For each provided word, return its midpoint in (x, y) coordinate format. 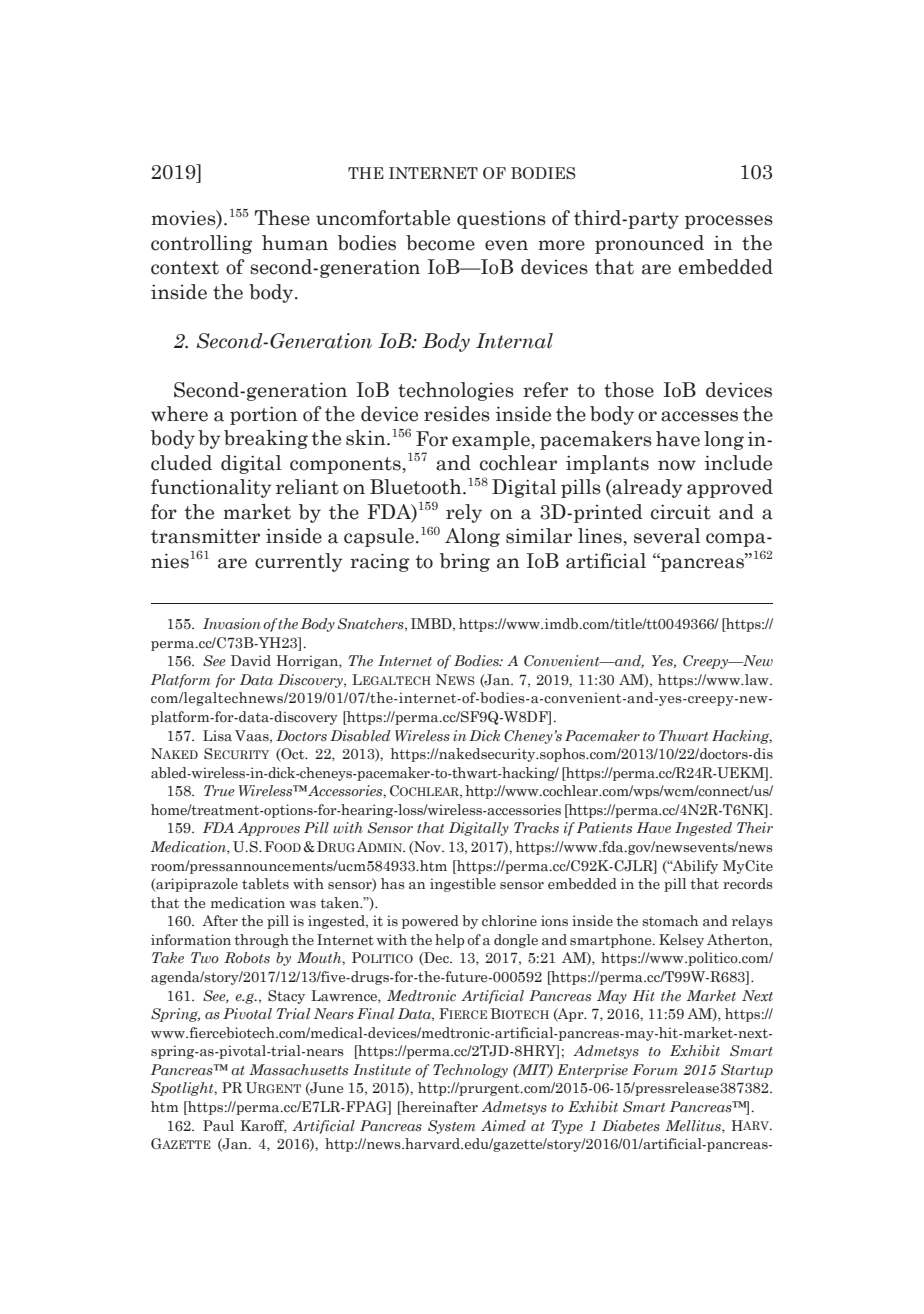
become (440, 243)
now (677, 465)
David (251, 661)
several (667, 536)
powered (430, 922)
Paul (218, 1126)
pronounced (649, 244)
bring (465, 562)
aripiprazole (196, 885)
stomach (670, 921)
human (295, 243)
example (492, 440)
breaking (266, 439)
